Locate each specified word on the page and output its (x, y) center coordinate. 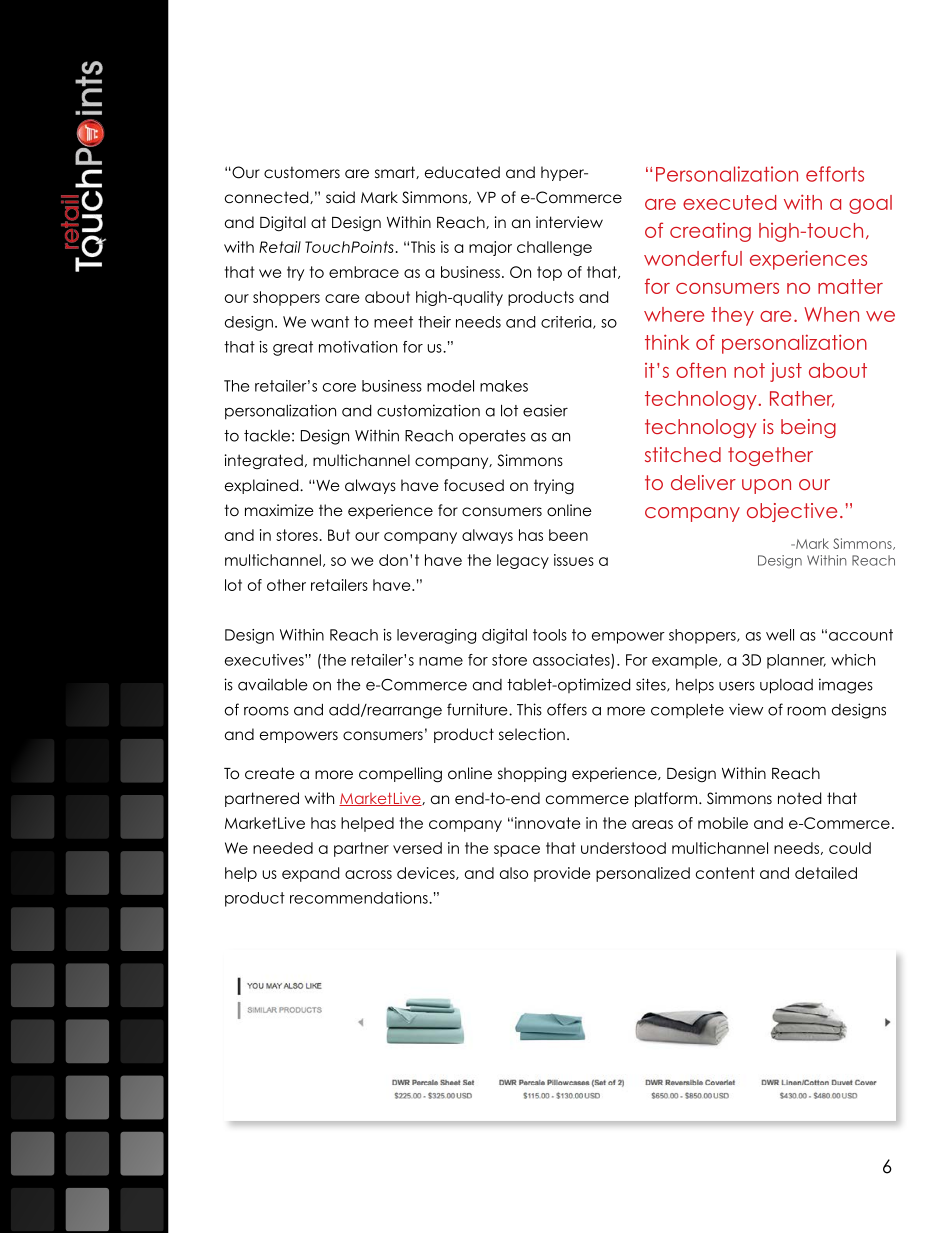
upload (786, 686)
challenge (554, 248)
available (273, 684)
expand (310, 874)
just (786, 372)
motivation (358, 347)
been (568, 535)
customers (302, 172)
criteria (567, 322)
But (339, 535)
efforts (835, 174)
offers (567, 709)
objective (792, 512)
